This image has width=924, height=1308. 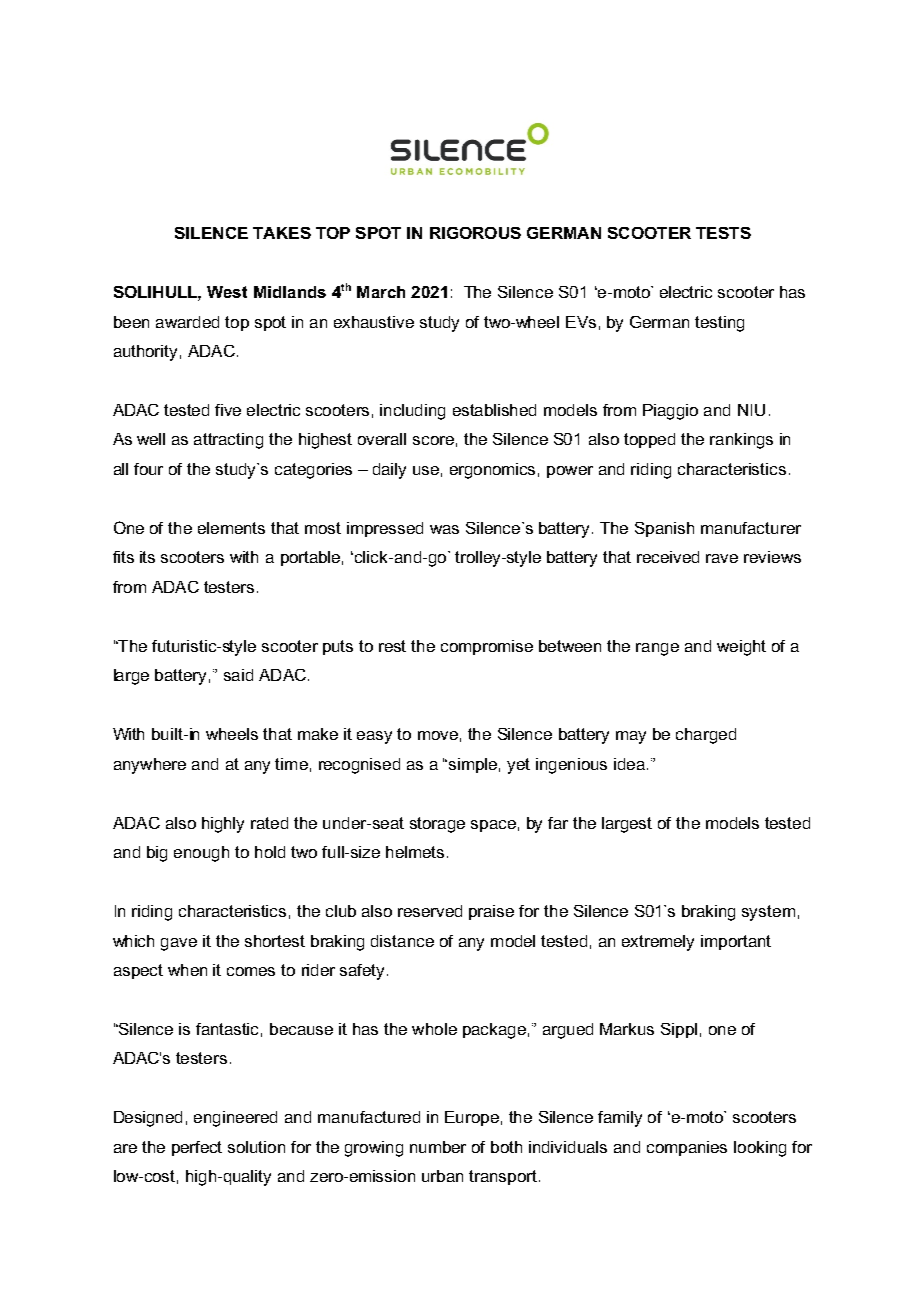 I want to click on TESTS, so click(x=723, y=233).
